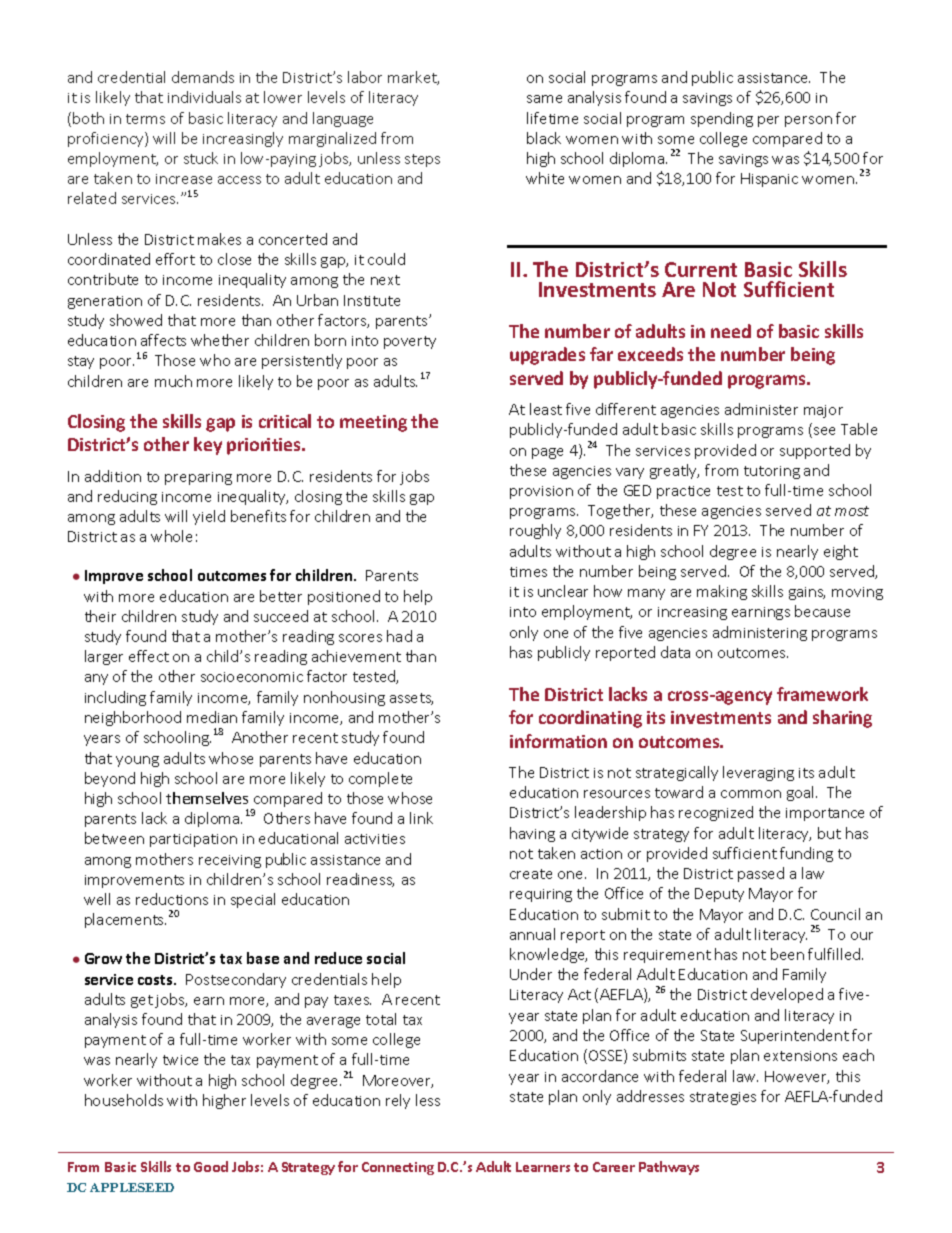  Describe the element at coordinates (211, 1166) in the screenshot. I see `Good` at that location.
